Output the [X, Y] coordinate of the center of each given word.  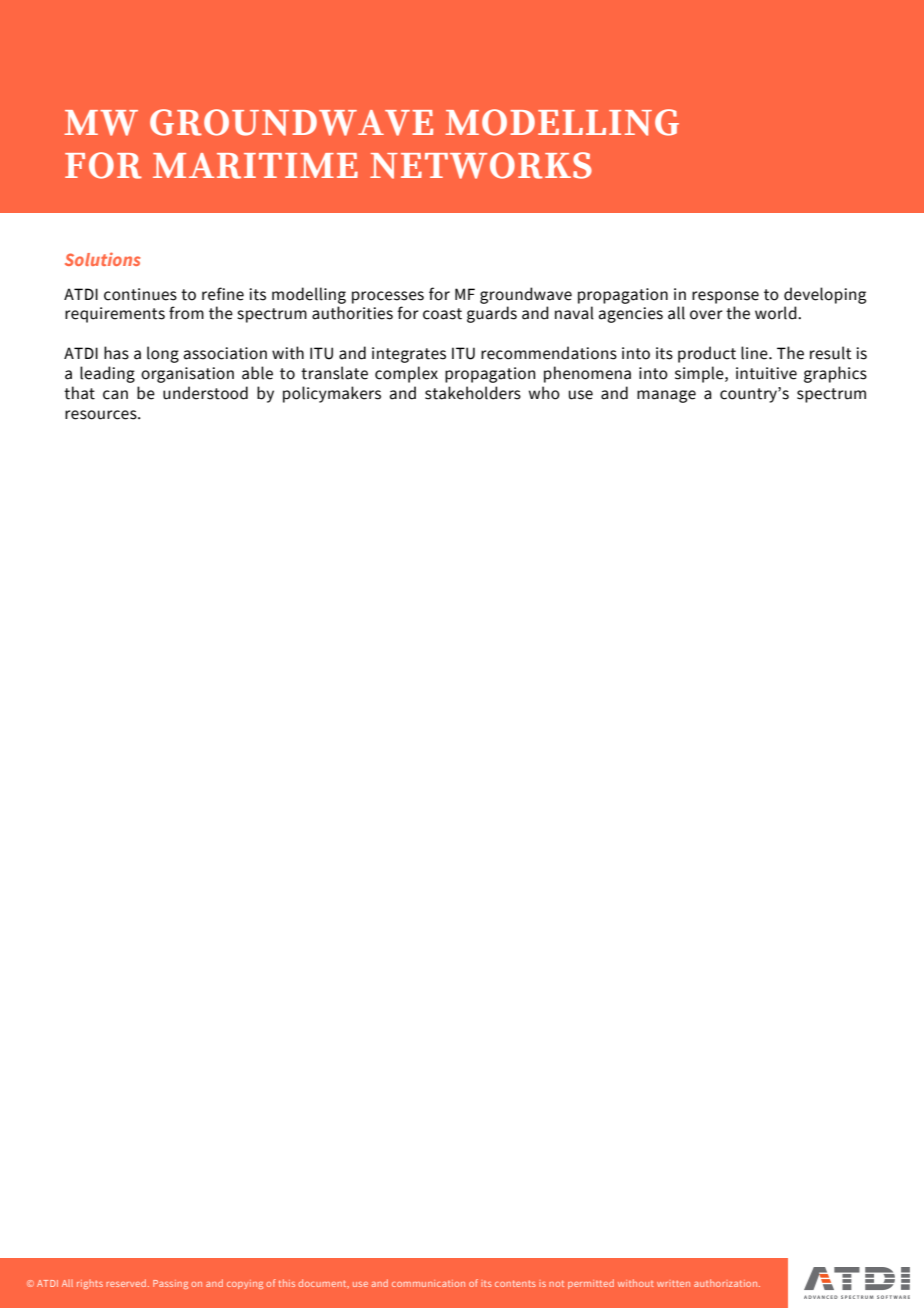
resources [102, 415]
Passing [170, 1284]
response [725, 297]
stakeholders [473, 393]
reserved [126, 1283]
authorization [727, 1283]
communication [428, 1283]
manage [666, 396]
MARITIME [255, 166]
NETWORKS [481, 165]
